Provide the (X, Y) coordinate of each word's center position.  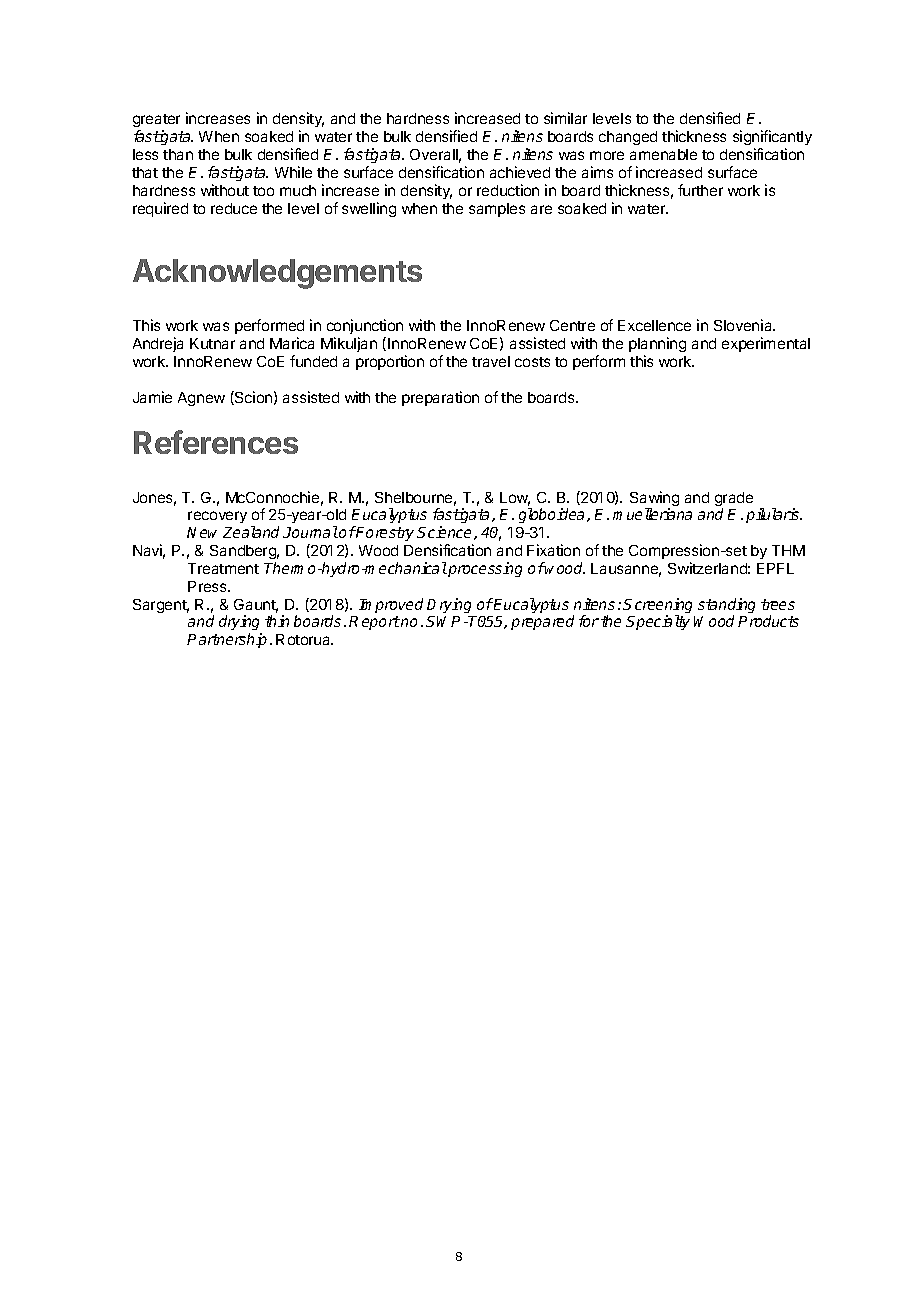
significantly (772, 137)
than (178, 154)
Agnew (201, 399)
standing (726, 607)
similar (565, 118)
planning (657, 344)
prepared (542, 622)
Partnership (227, 640)
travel (491, 361)
